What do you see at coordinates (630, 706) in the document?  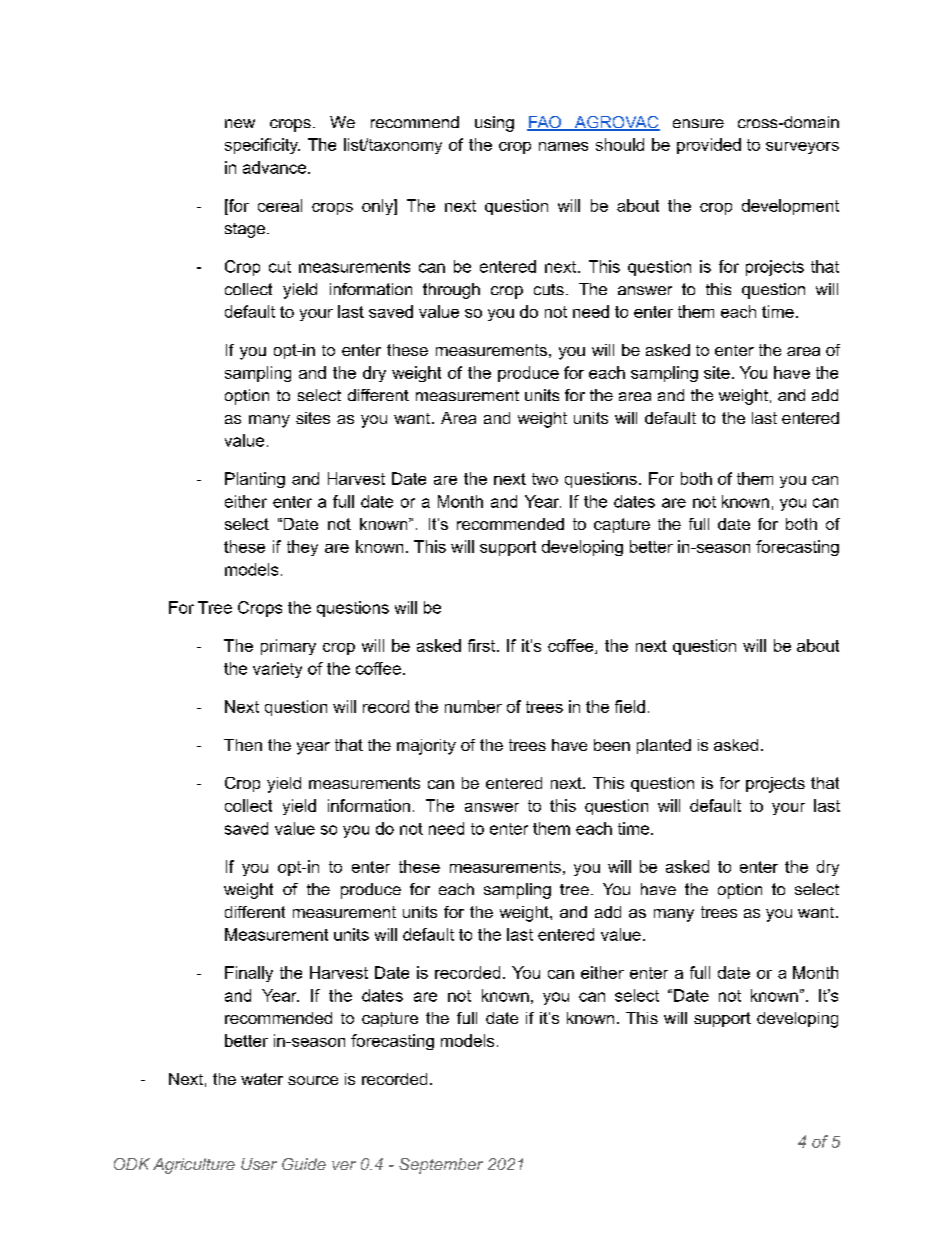 I see `field` at bounding box center [630, 706].
